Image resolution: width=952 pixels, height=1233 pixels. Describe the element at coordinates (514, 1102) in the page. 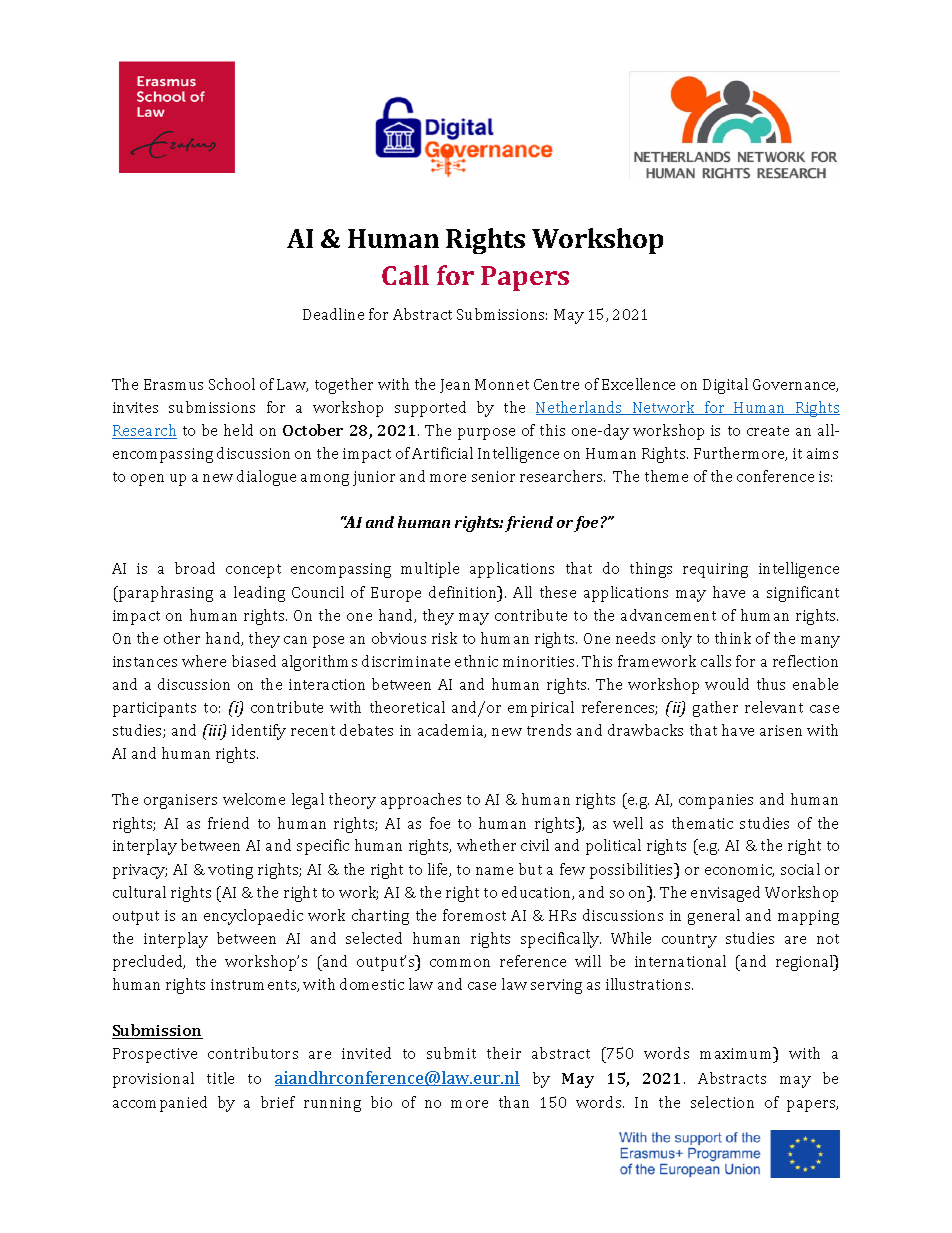

I see `than` at that location.
